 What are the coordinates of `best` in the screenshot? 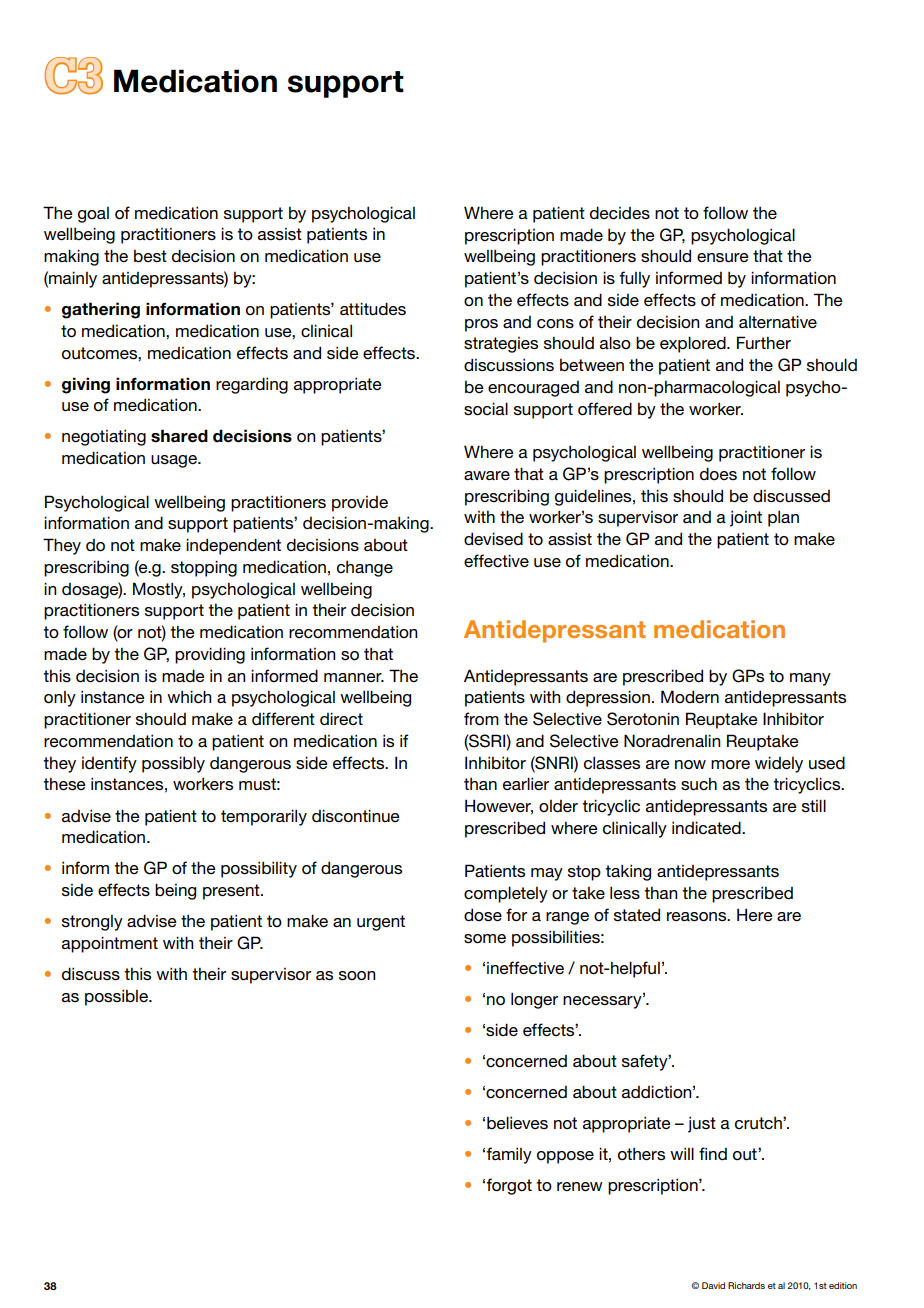 It's located at (150, 256).
